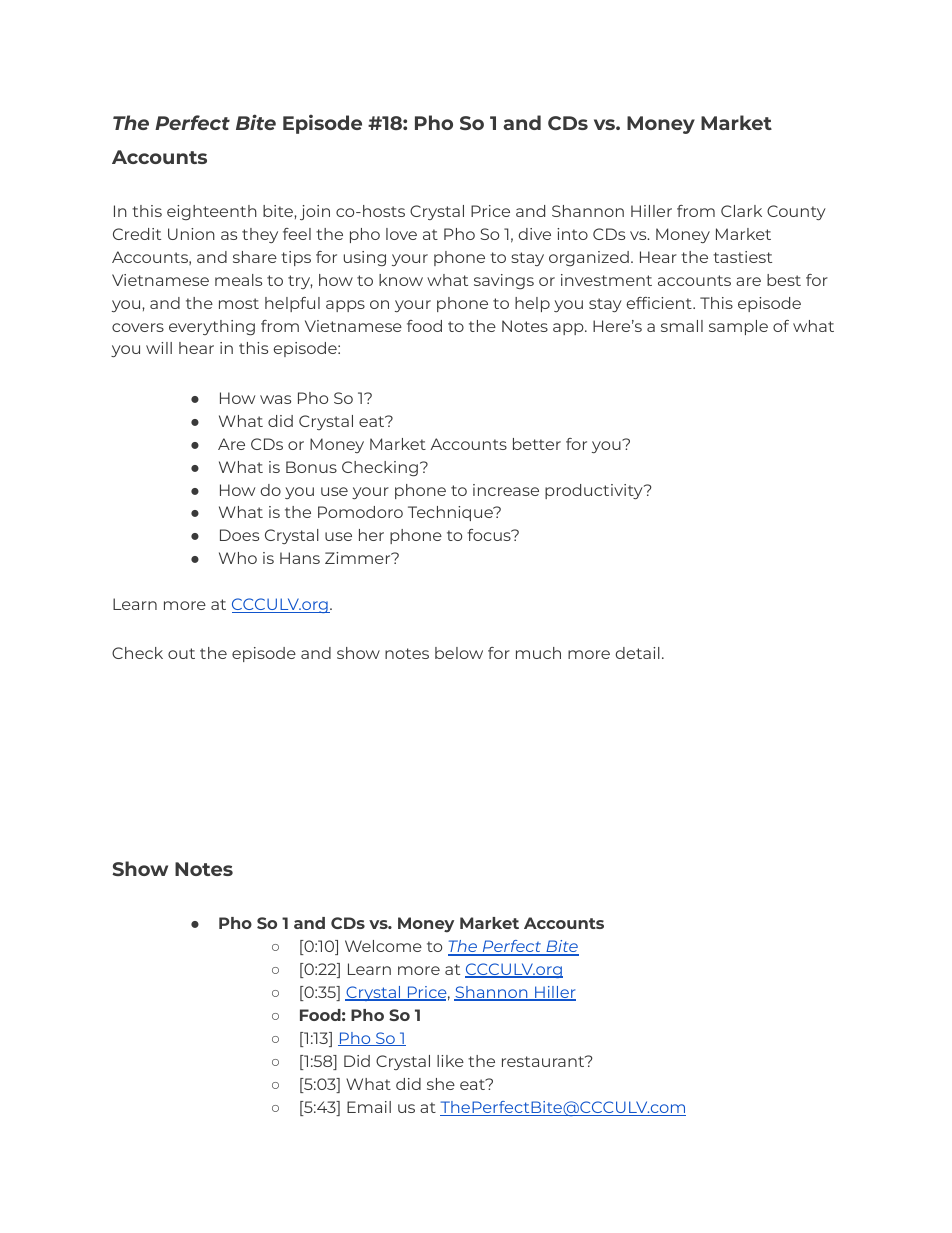 This image has height=1233, width=952. What do you see at coordinates (181, 653) in the image?
I see `out` at bounding box center [181, 653].
